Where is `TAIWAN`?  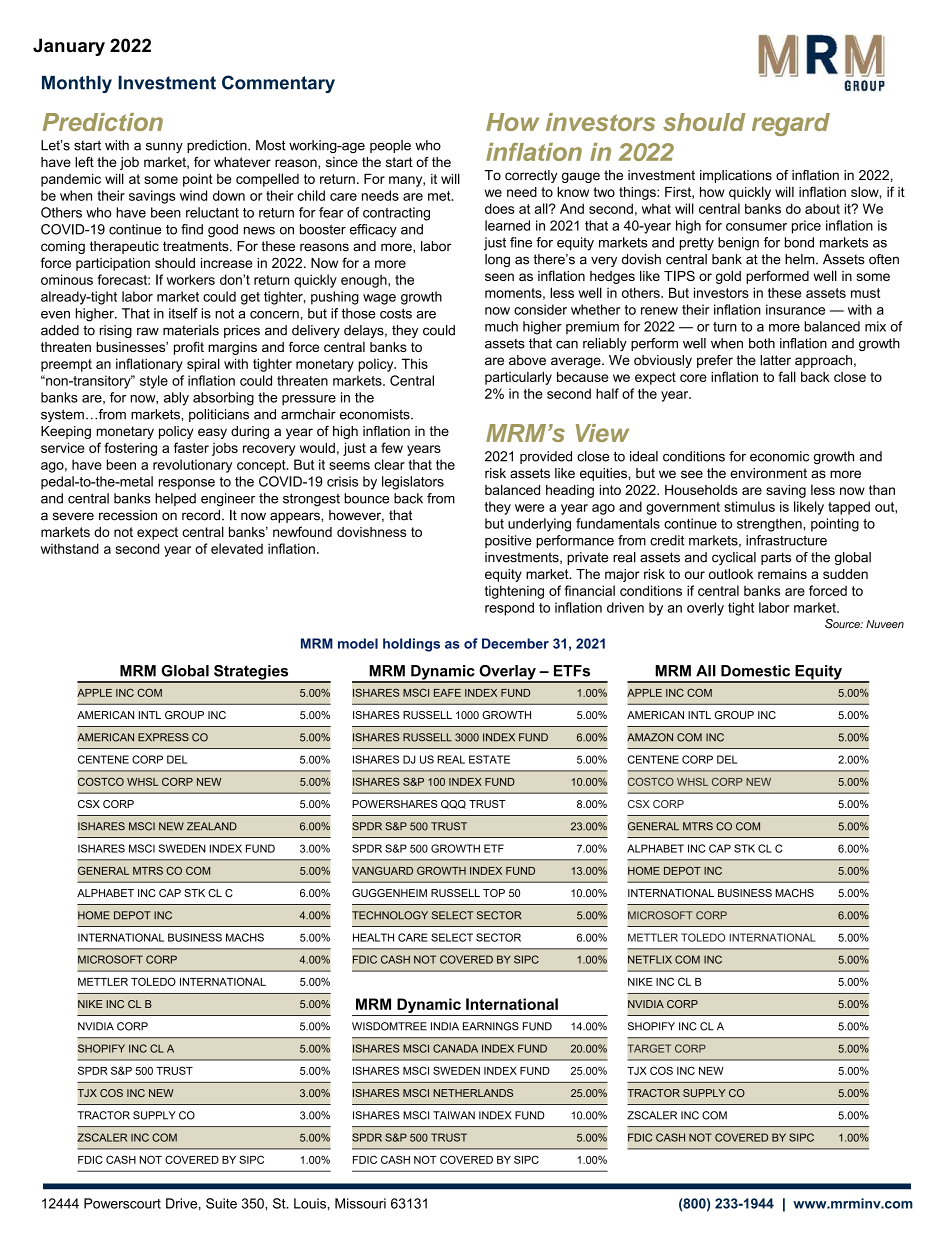 TAIWAN is located at coordinates (454, 1115).
